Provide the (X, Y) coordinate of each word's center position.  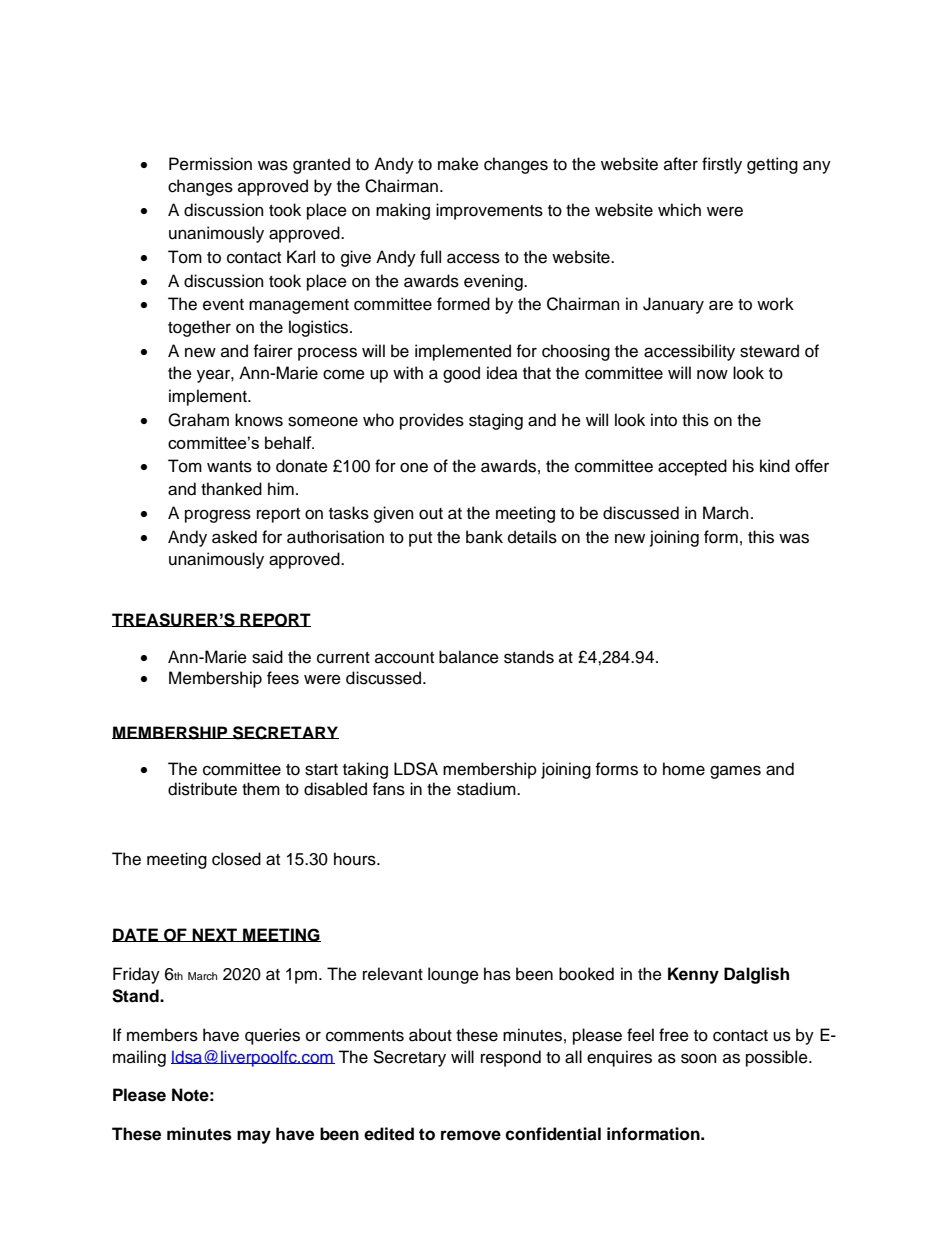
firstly (722, 165)
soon (699, 1058)
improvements (489, 211)
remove (471, 1135)
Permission (210, 164)
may (254, 1137)
